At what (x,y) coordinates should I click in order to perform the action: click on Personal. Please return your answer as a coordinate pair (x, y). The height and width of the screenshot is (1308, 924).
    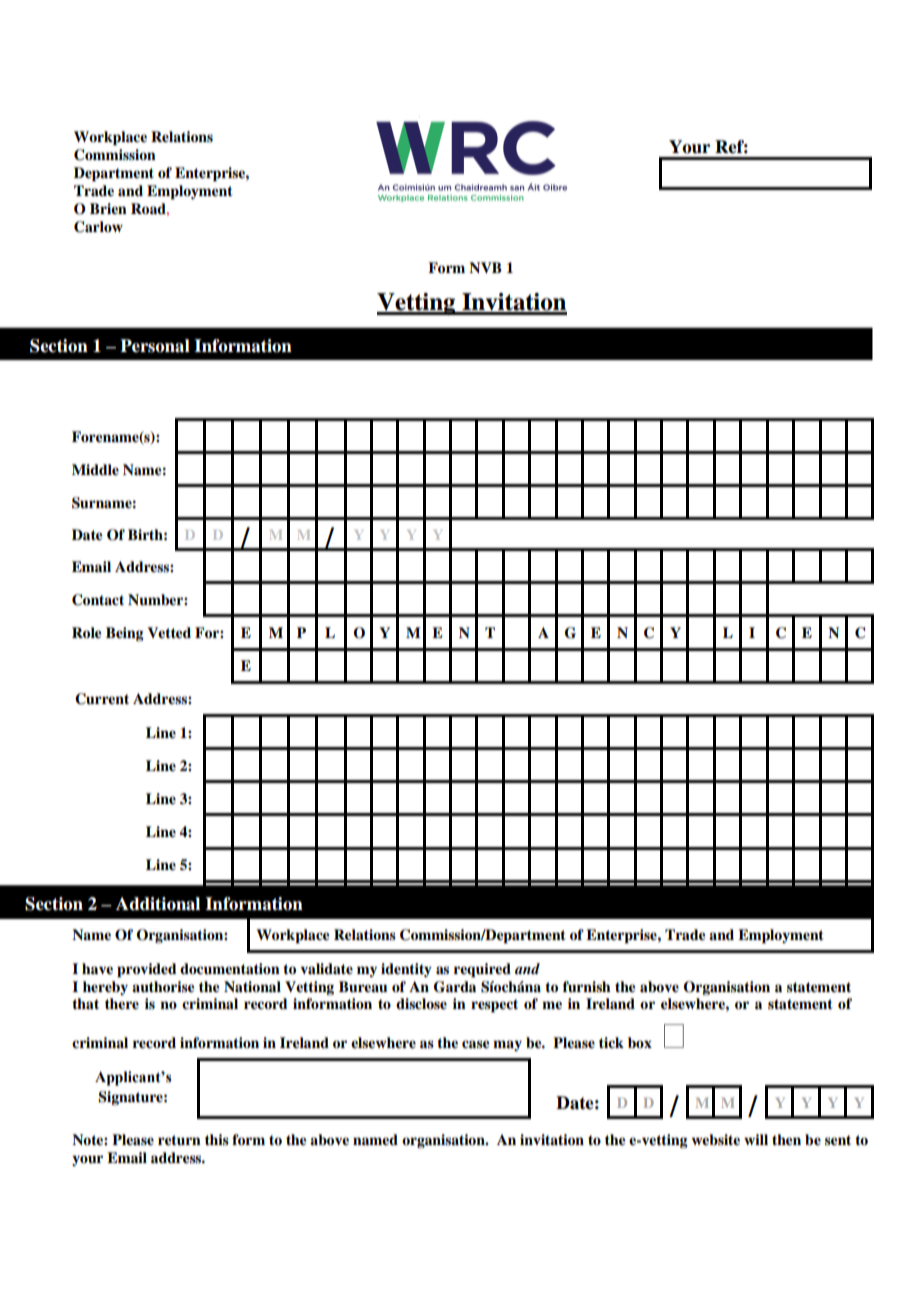
    Looking at the image, I should click on (155, 346).
